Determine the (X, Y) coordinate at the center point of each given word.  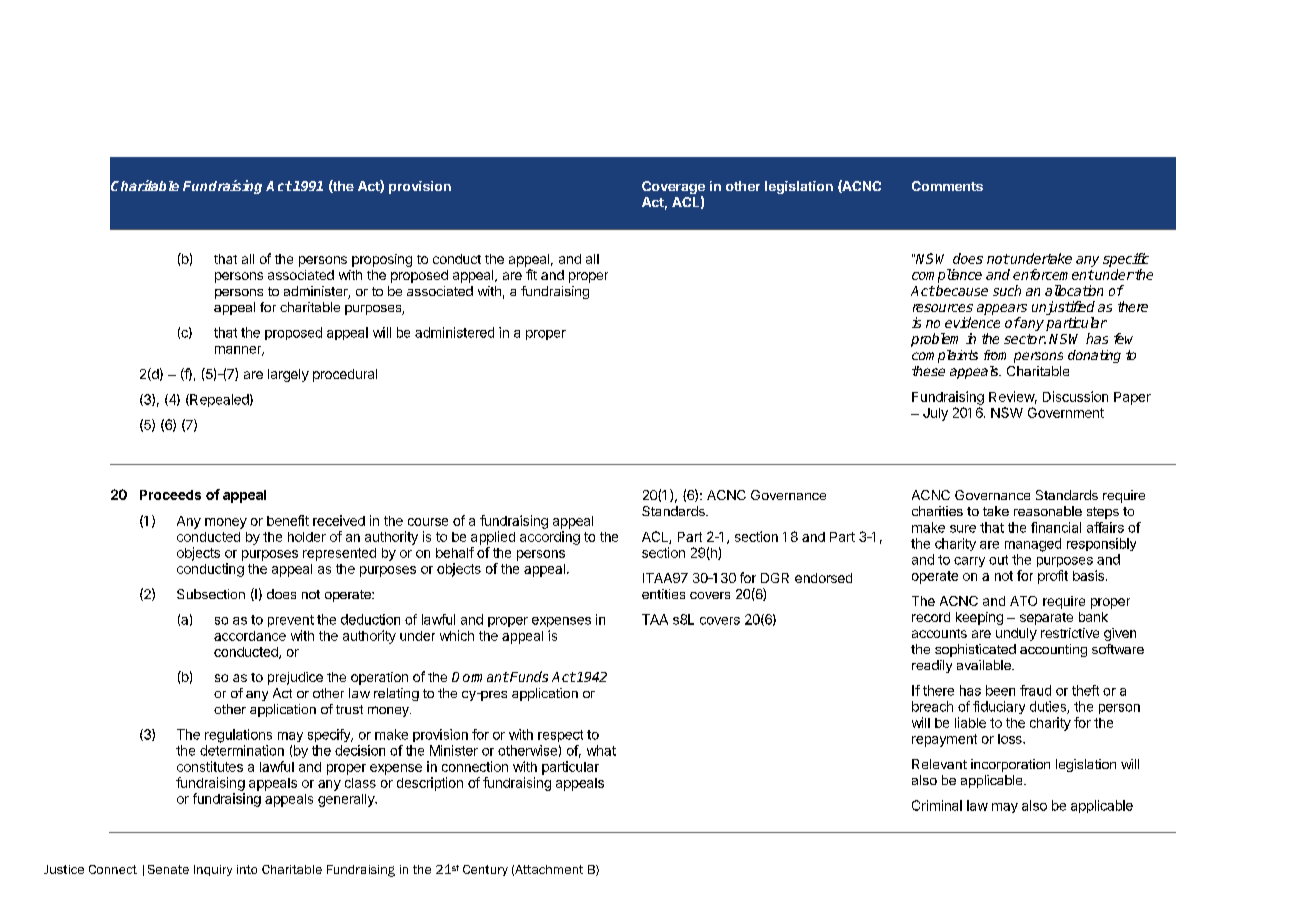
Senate (168, 869)
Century (485, 870)
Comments (947, 186)
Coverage (673, 189)
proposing (382, 260)
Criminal (937, 805)
